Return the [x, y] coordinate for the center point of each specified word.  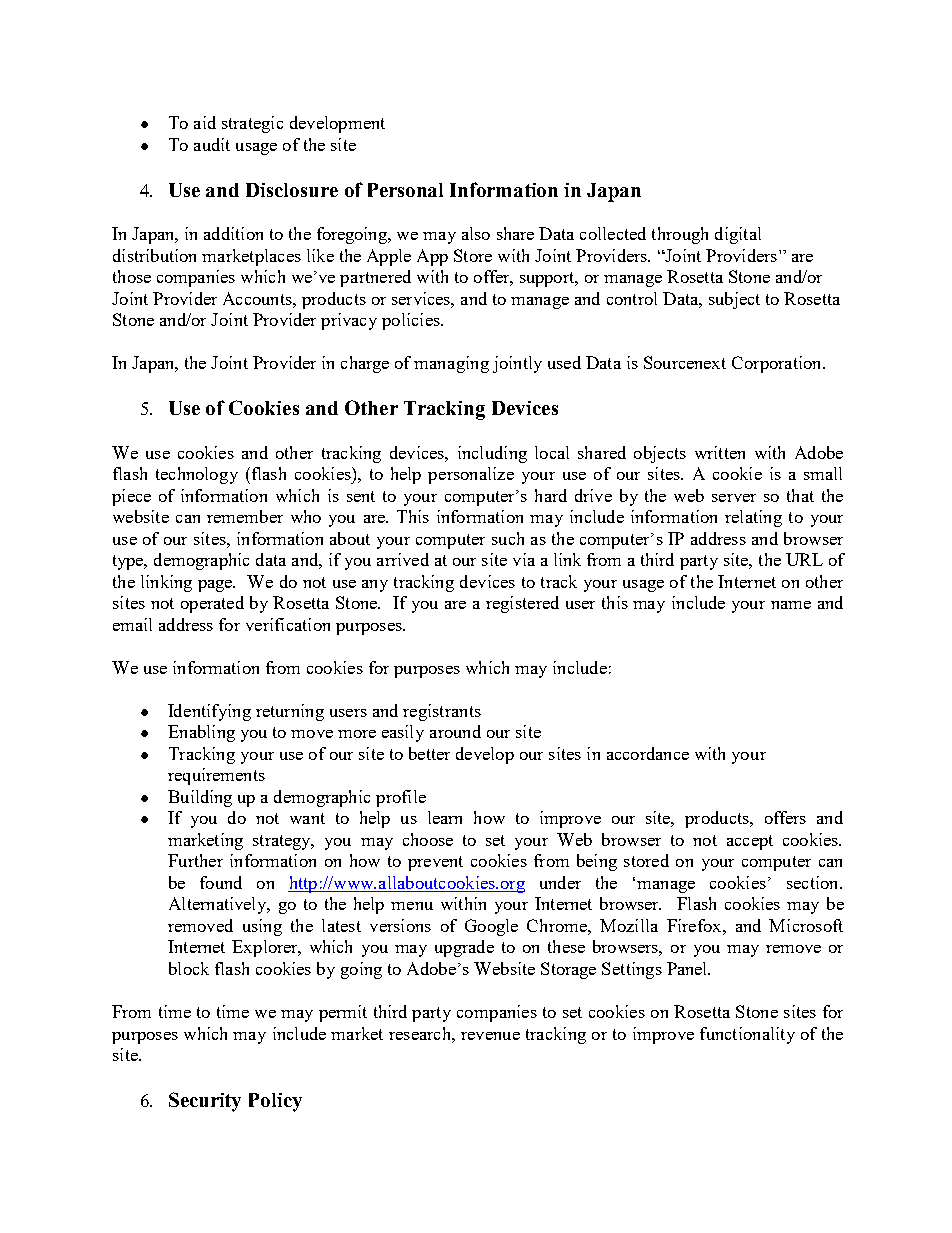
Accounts [258, 298]
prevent [435, 863]
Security [205, 1102]
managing [451, 364]
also [476, 233]
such [508, 538]
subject [734, 300]
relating [753, 518]
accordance [648, 753]
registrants [442, 712]
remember [245, 516]
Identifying [209, 712]
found [221, 882]
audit [212, 144]
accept [750, 842]
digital [738, 235]
